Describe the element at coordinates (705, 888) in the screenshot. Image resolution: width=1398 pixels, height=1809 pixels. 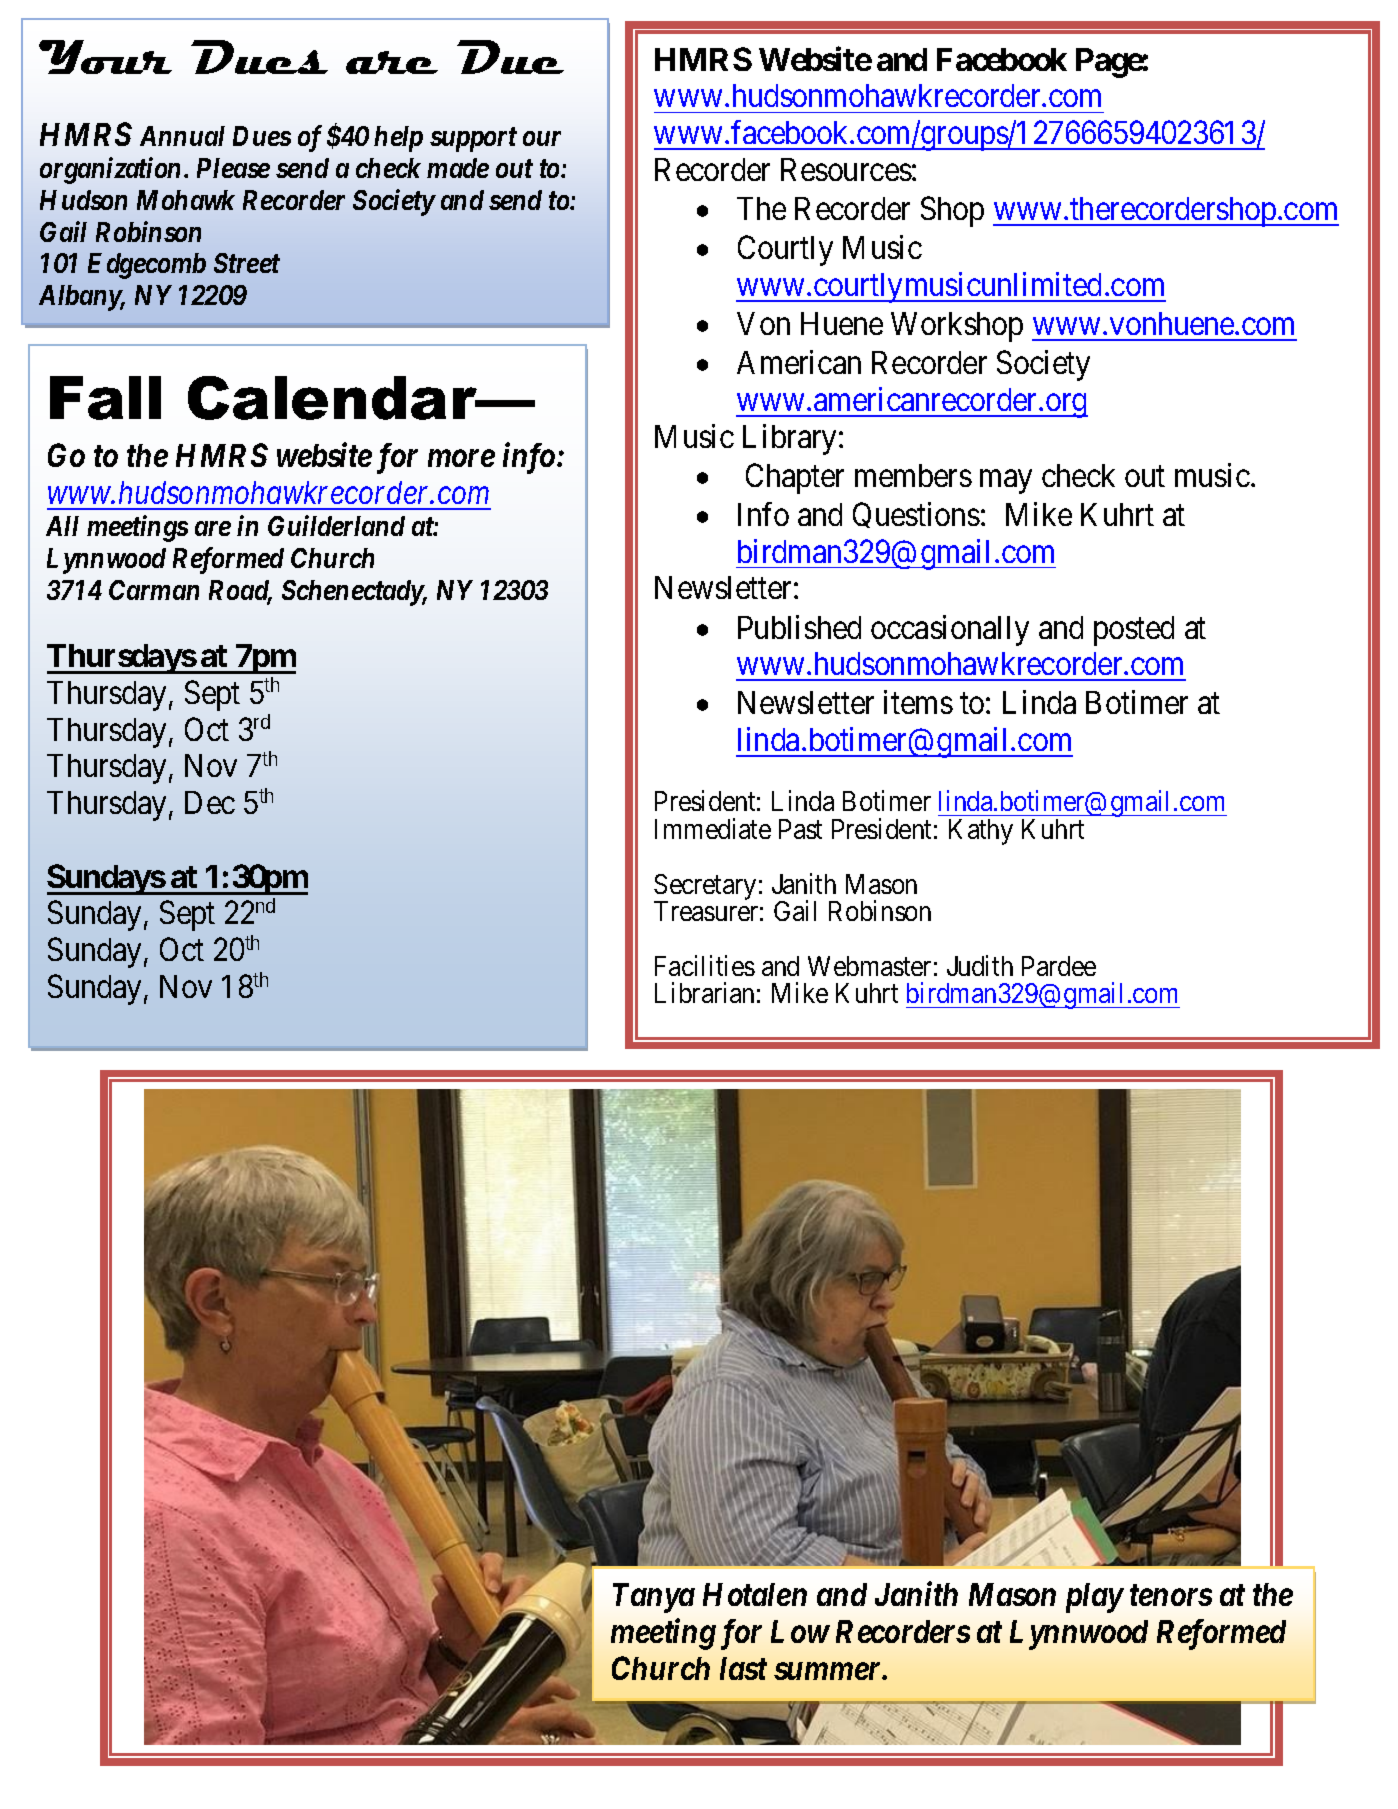
I see `Secretary` at that location.
